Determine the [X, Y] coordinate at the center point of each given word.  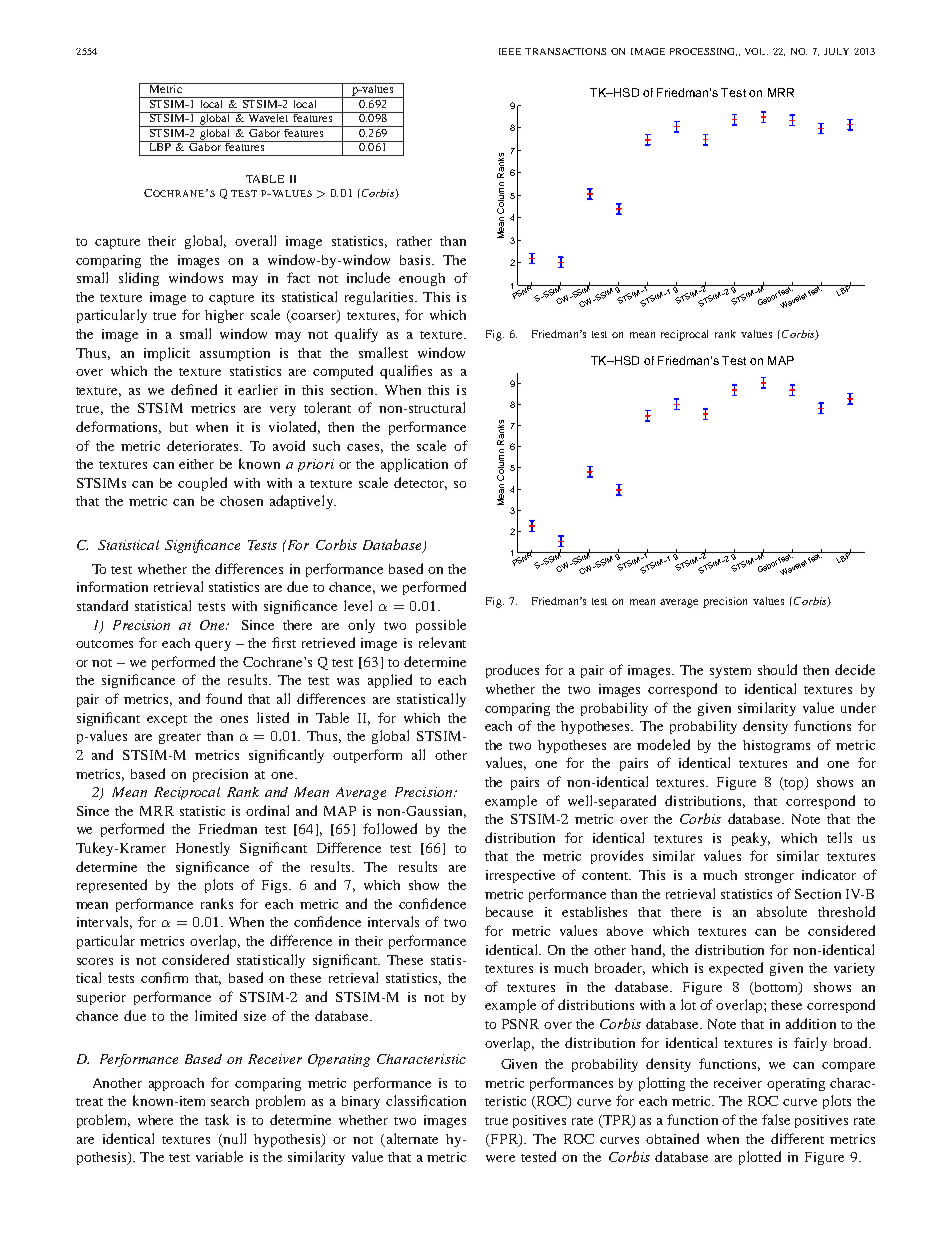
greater [180, 738]
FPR [504, 1140]
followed [390, 828]
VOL [756, 51]
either [196, 464]
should [777, 669]
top [794, 783]
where [155, 1120]
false [776, 1119]
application [414, 465]
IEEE [510, 51]
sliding [139, 279]
